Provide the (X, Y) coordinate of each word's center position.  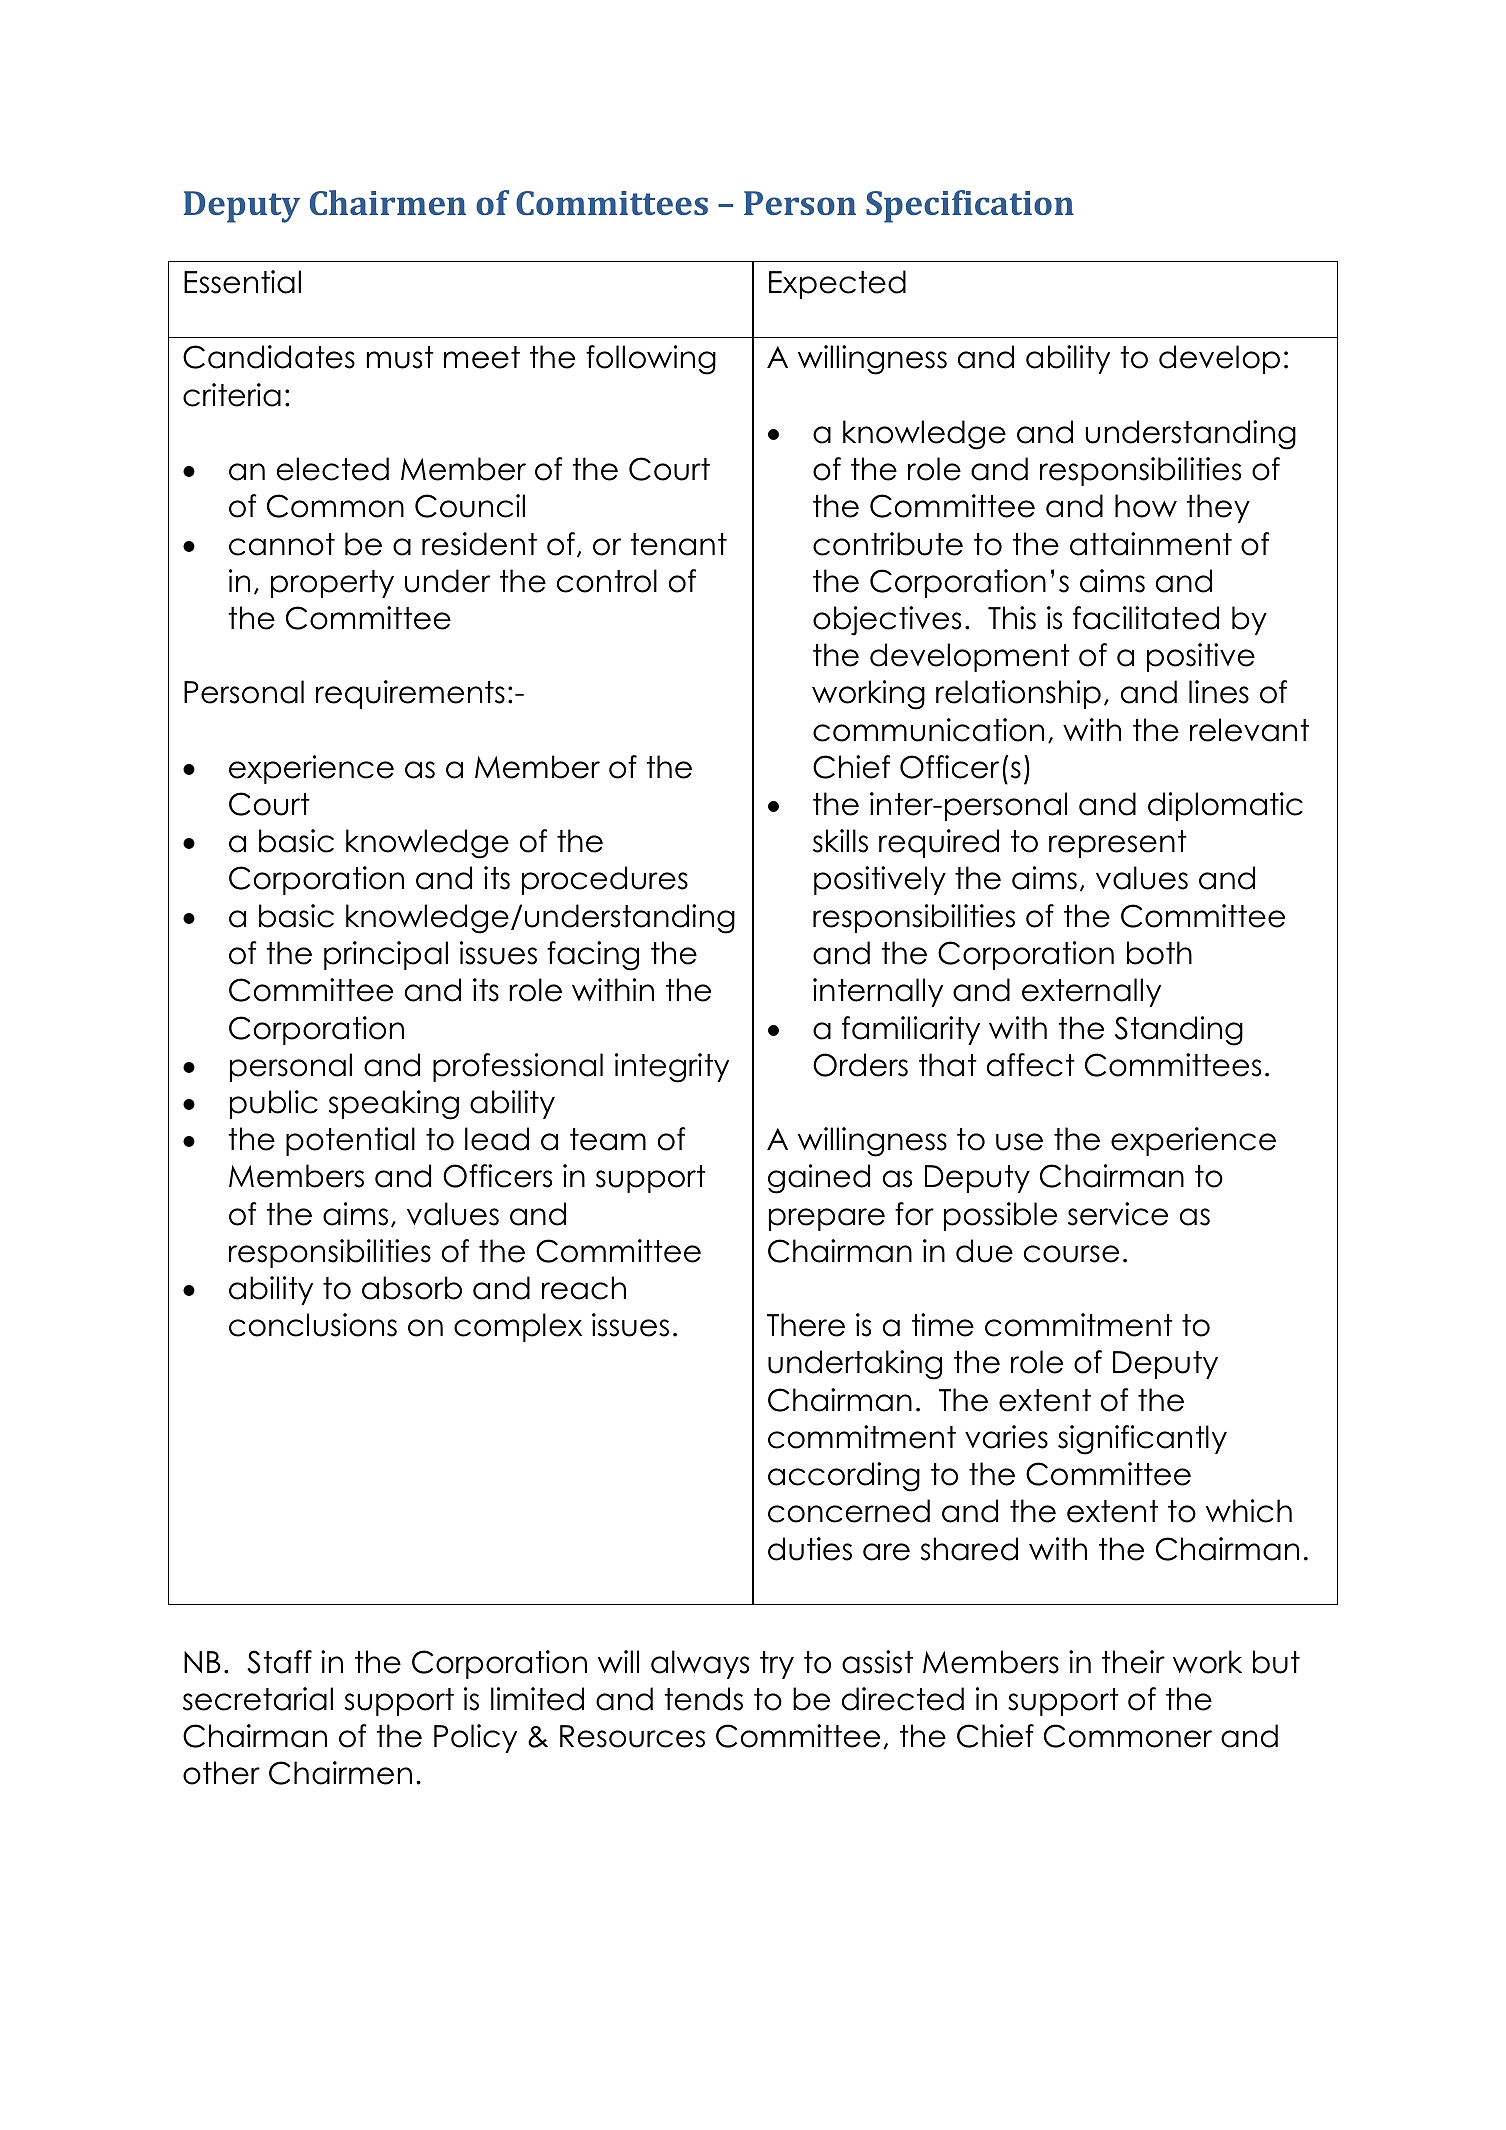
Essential (242, 282)
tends (703, 1699)
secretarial (258, 1699)
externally (1091, 992)
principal (386, 955)
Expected (837, 284)
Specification (970, 206)
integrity (672, 1068)
